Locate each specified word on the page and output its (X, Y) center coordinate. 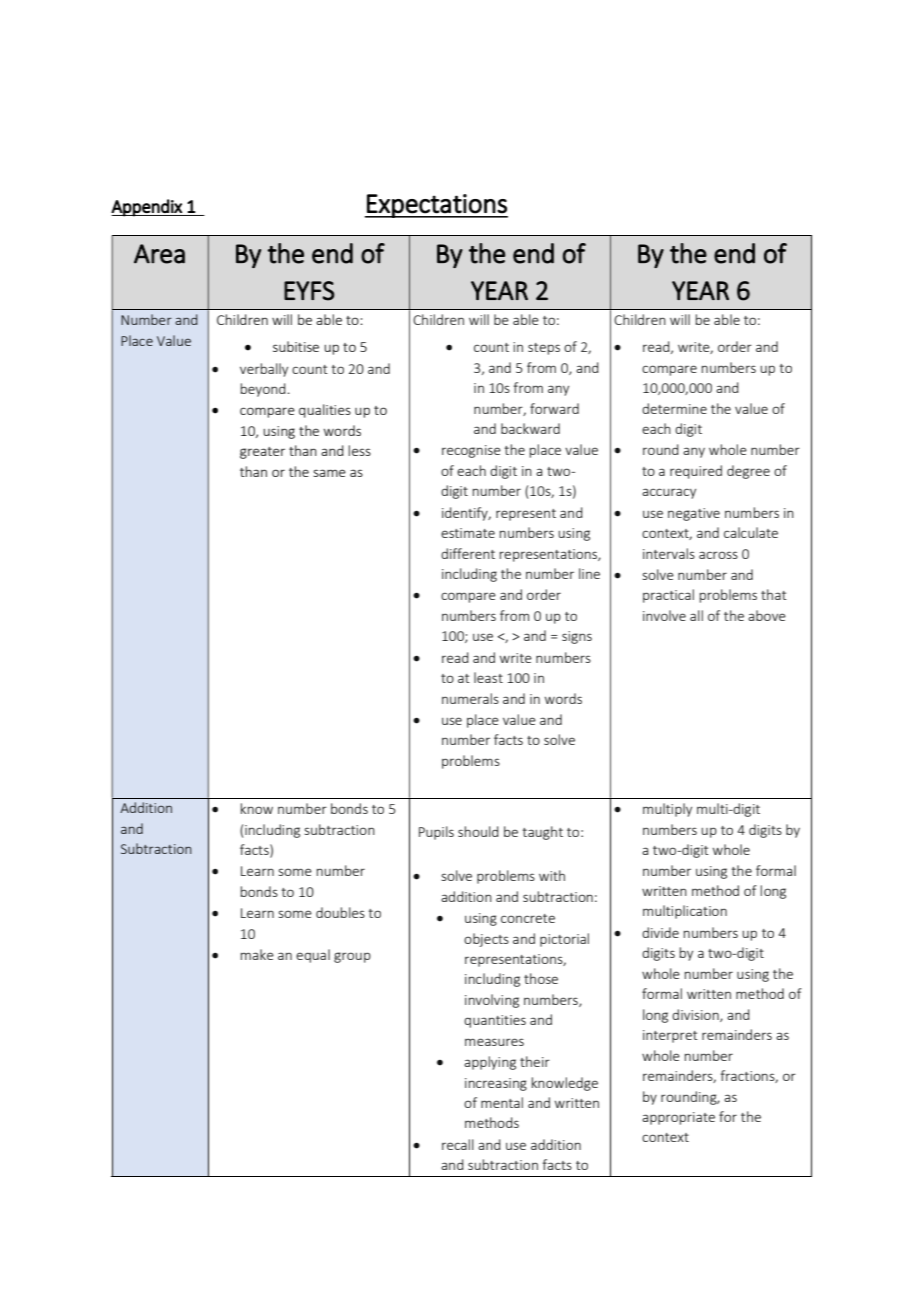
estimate (468, 533)
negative (694, 514)
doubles (340, 912)
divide (660, 932)
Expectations (436, 206)
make (257, 954)
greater (262, 453)
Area (159, 254)
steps (544, 349)
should (478, 831)
